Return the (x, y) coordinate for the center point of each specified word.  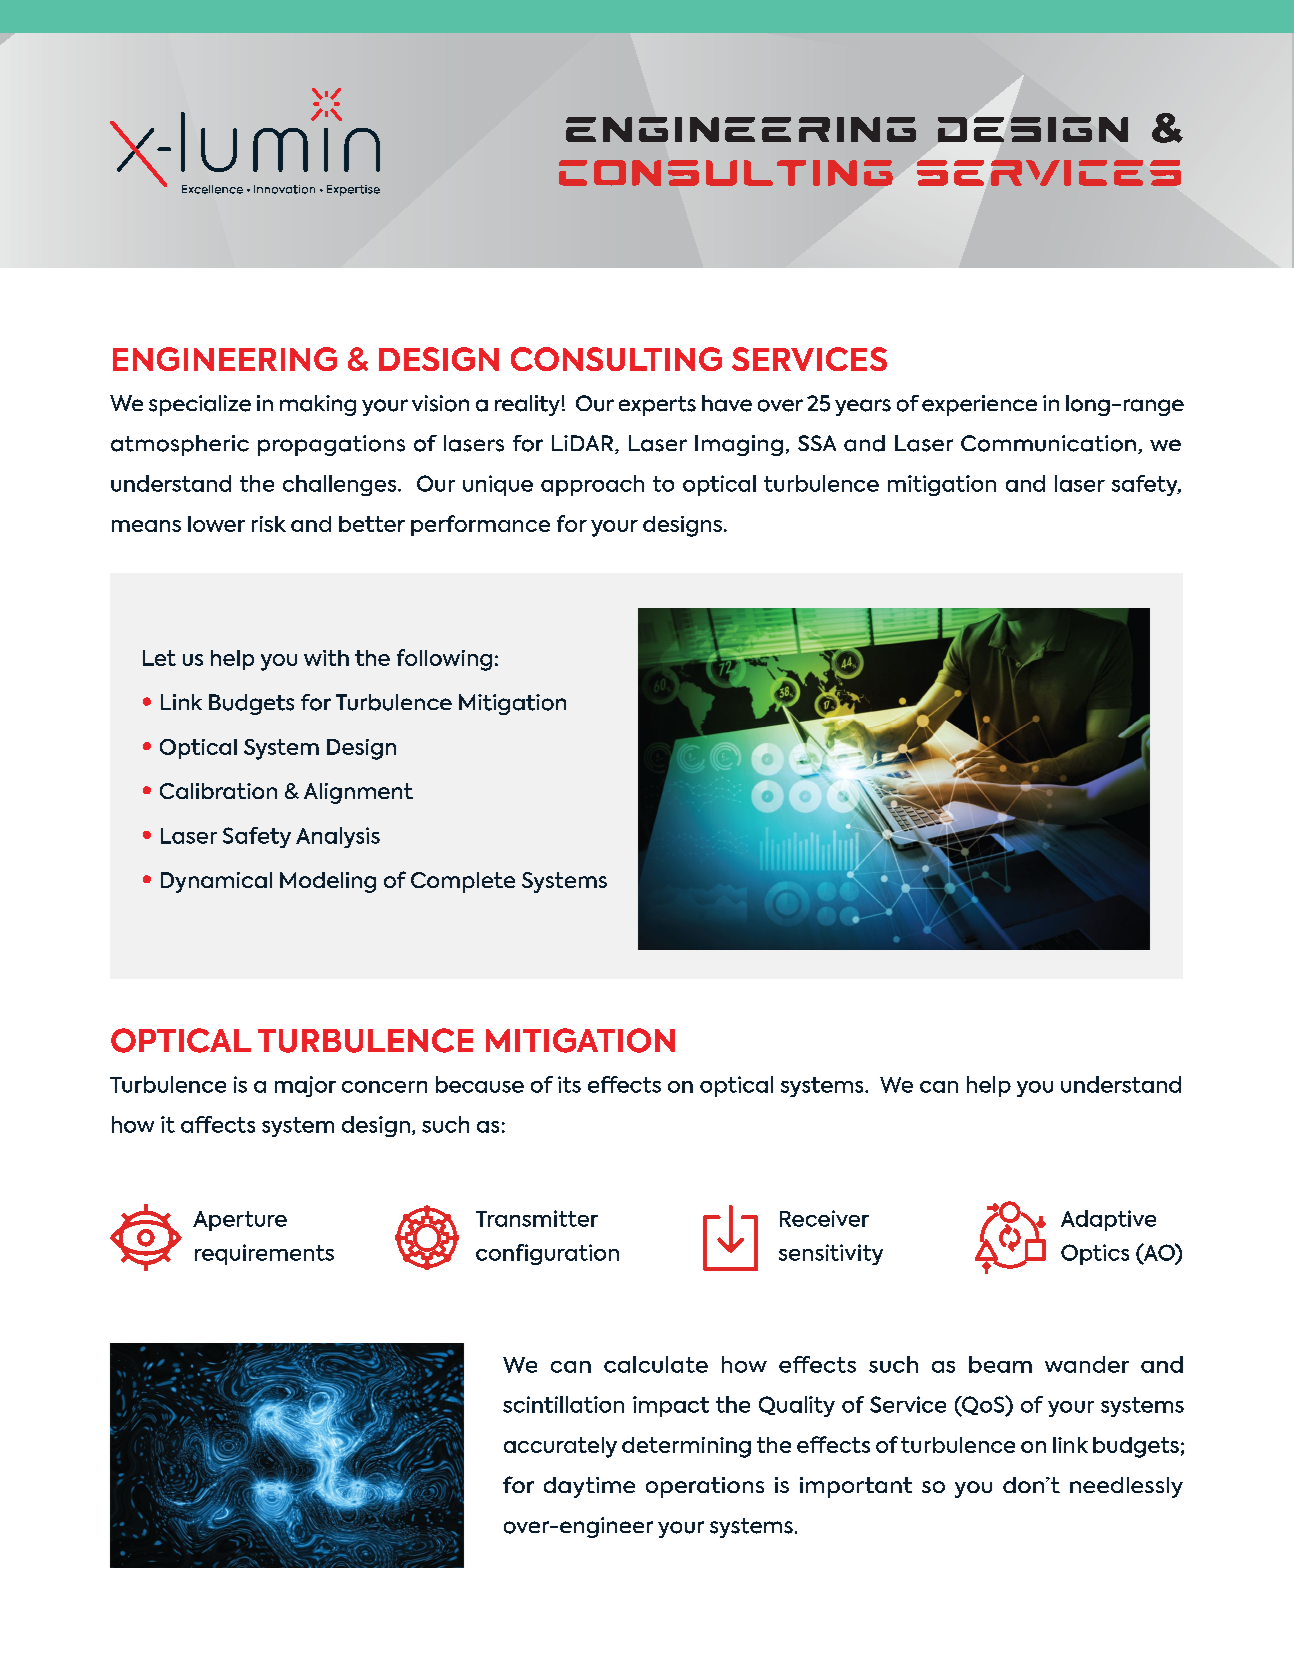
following (444, 660)
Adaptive (1108, 1220)
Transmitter (537, 1218)
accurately (560, 1447)
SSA (817, 443)
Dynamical (216, 882)
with (326, 658)
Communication (1048, 443)
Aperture (240, 1221)
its (569, 1084)
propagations (331, 445)
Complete (463, 882)
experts (657, 406)
